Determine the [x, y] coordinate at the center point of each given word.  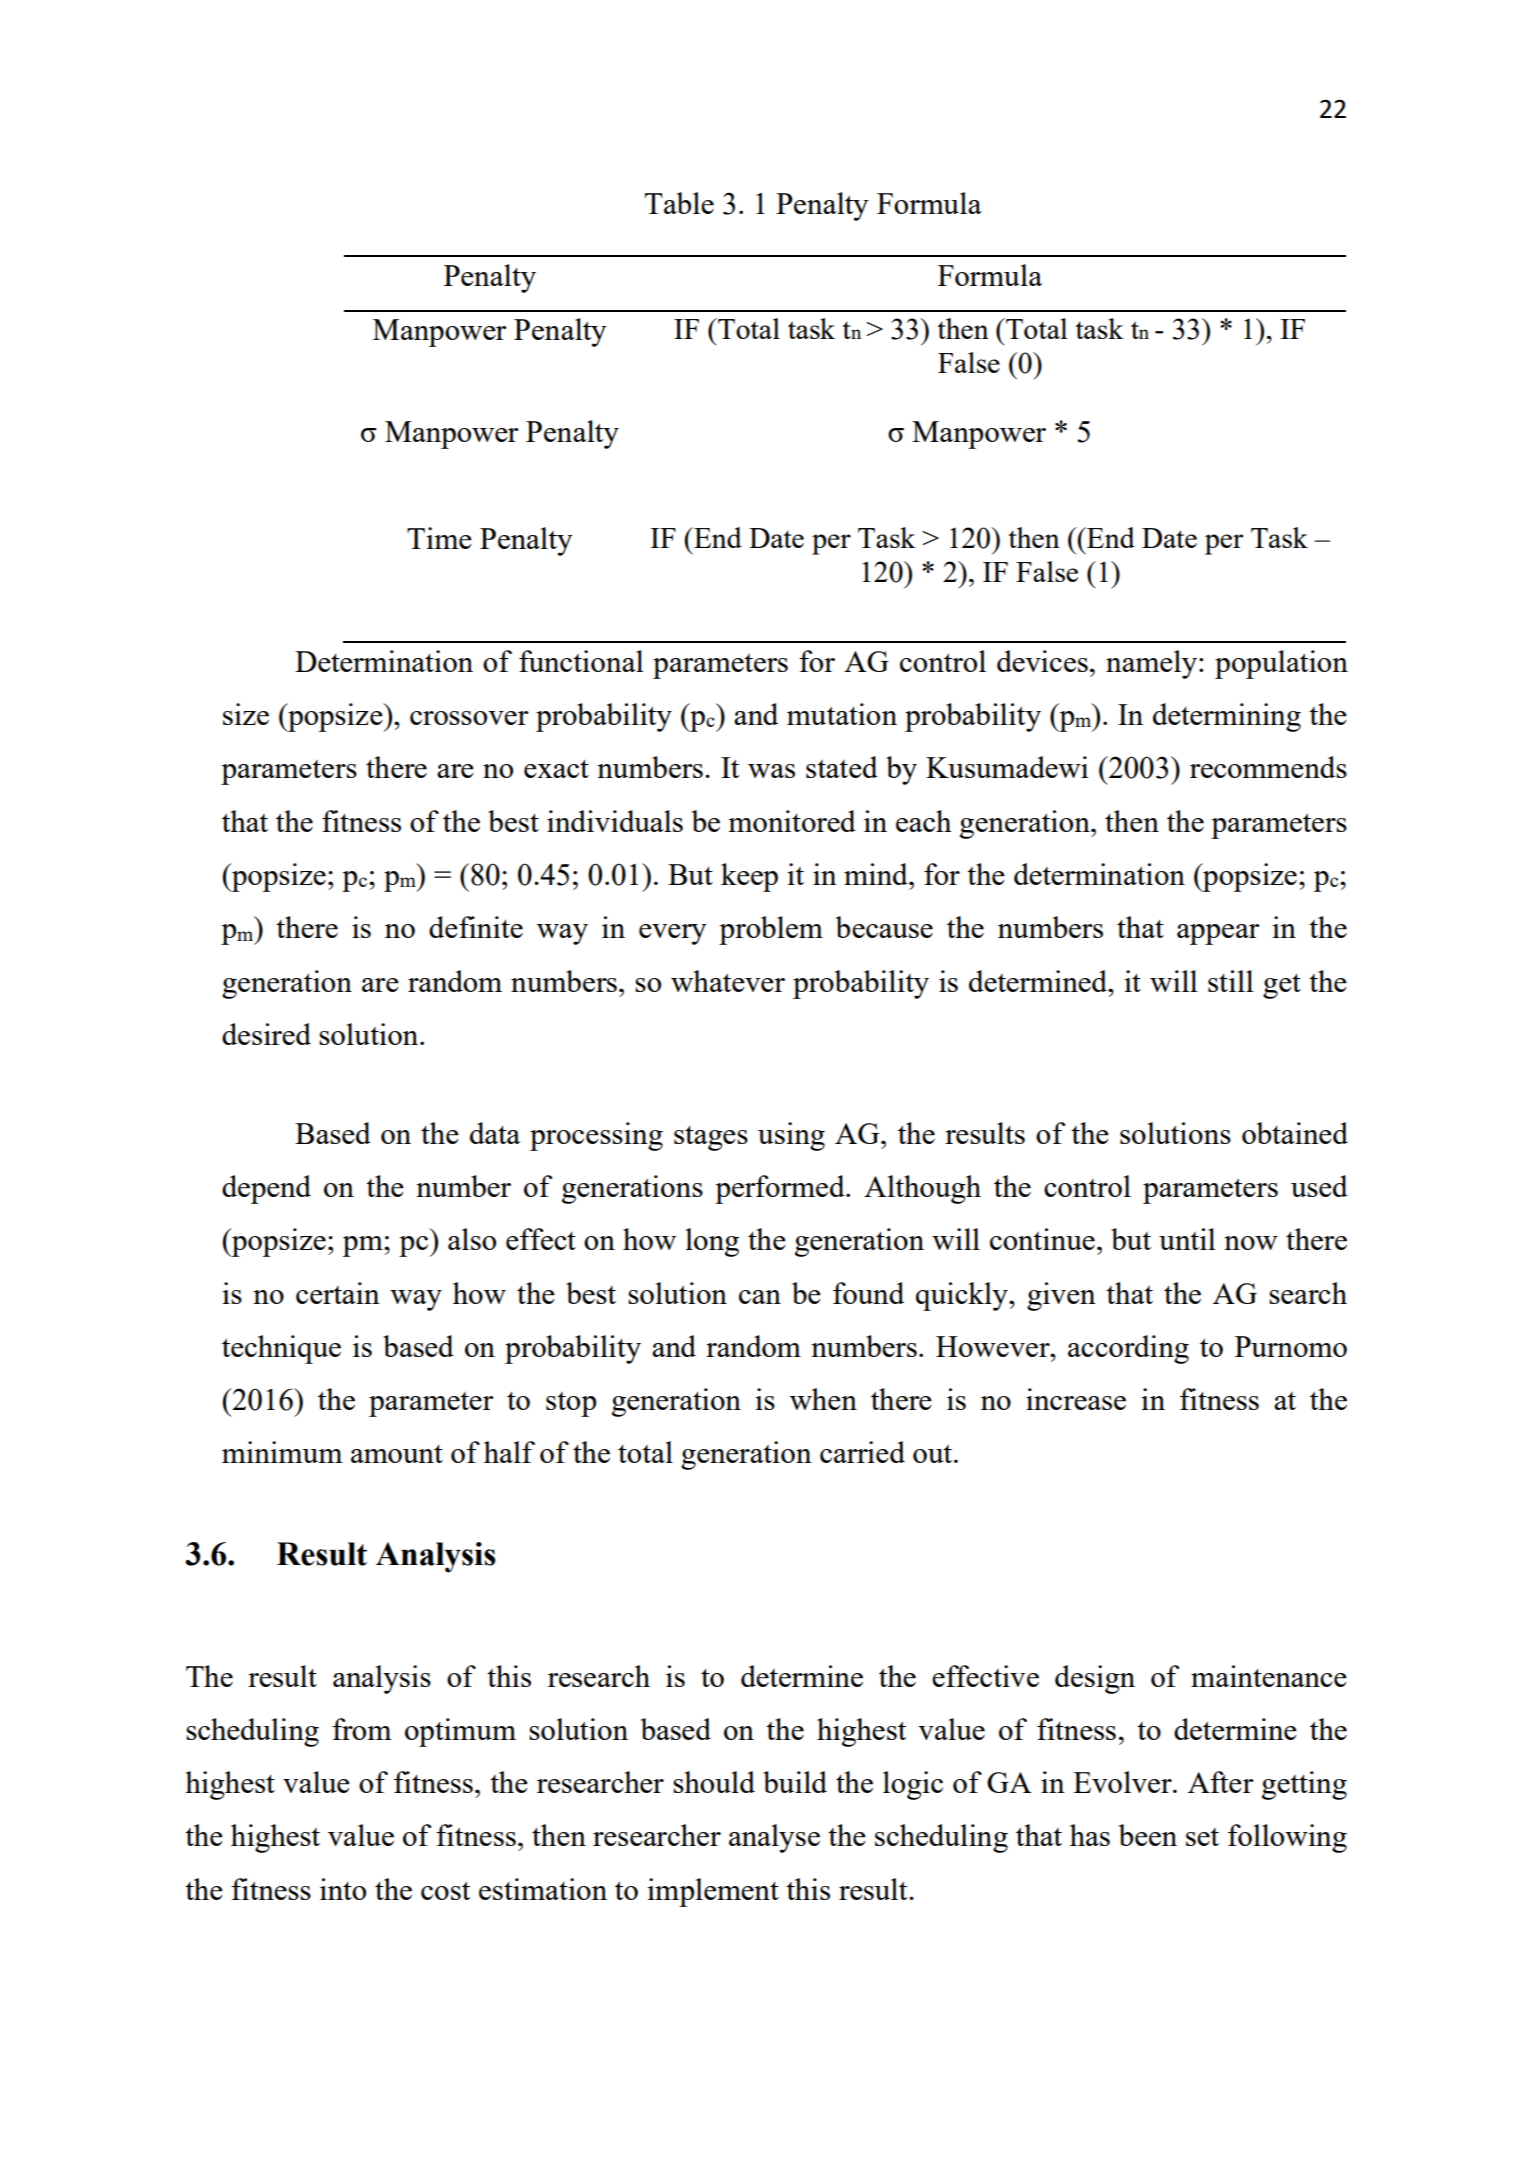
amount [397, 1454]
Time [439, 538]
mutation [842, 714]
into [343, 1889]
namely [1151, 664]
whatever [728, 981]
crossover [469, 718]
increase [1076, 1399]
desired [266, 1034]
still [1231, 981]
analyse [774, 1838]
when [823, 1399]
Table [679, 203]
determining [1227, 717]
